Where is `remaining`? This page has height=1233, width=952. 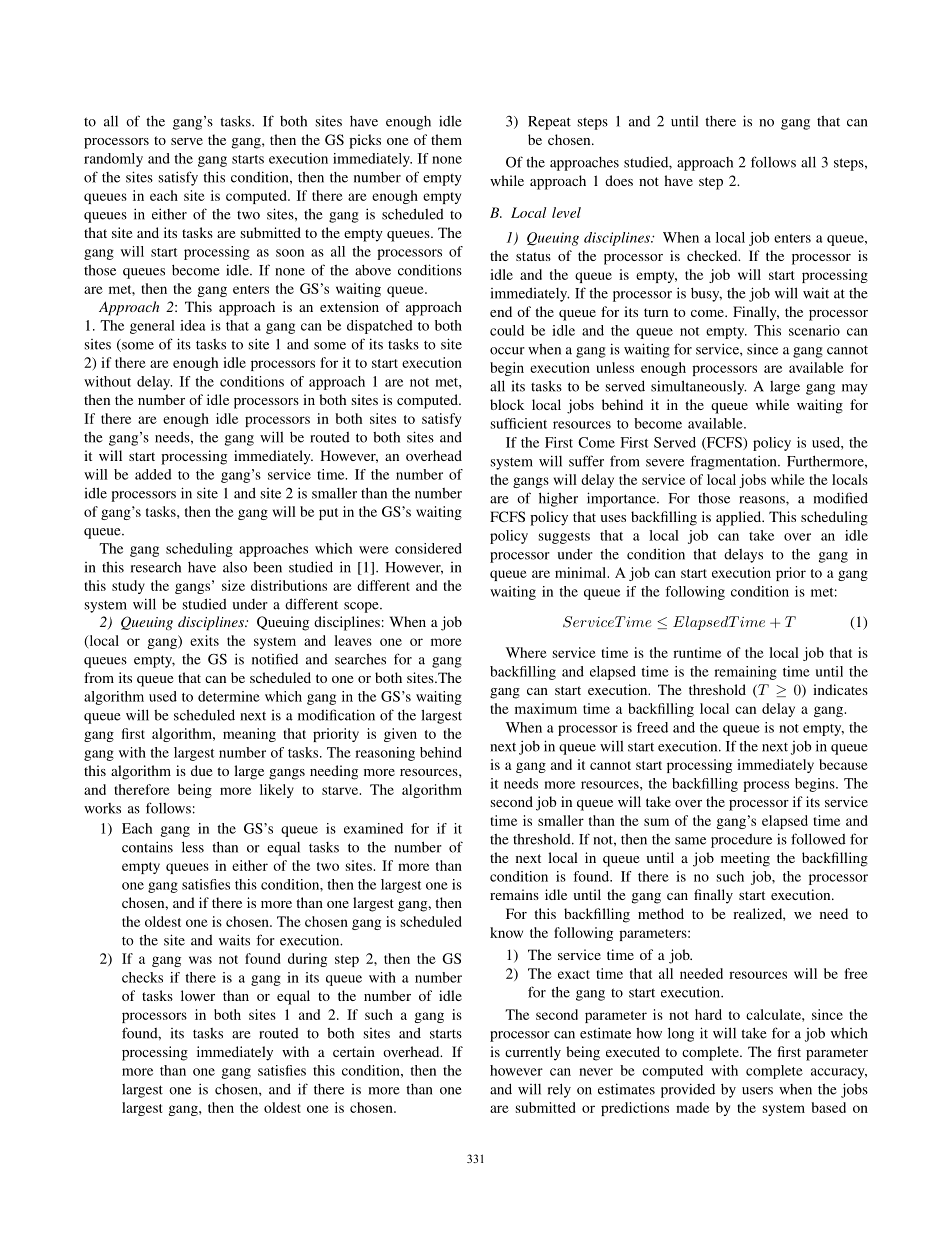
remaining is located at coordinates (745, 673).
